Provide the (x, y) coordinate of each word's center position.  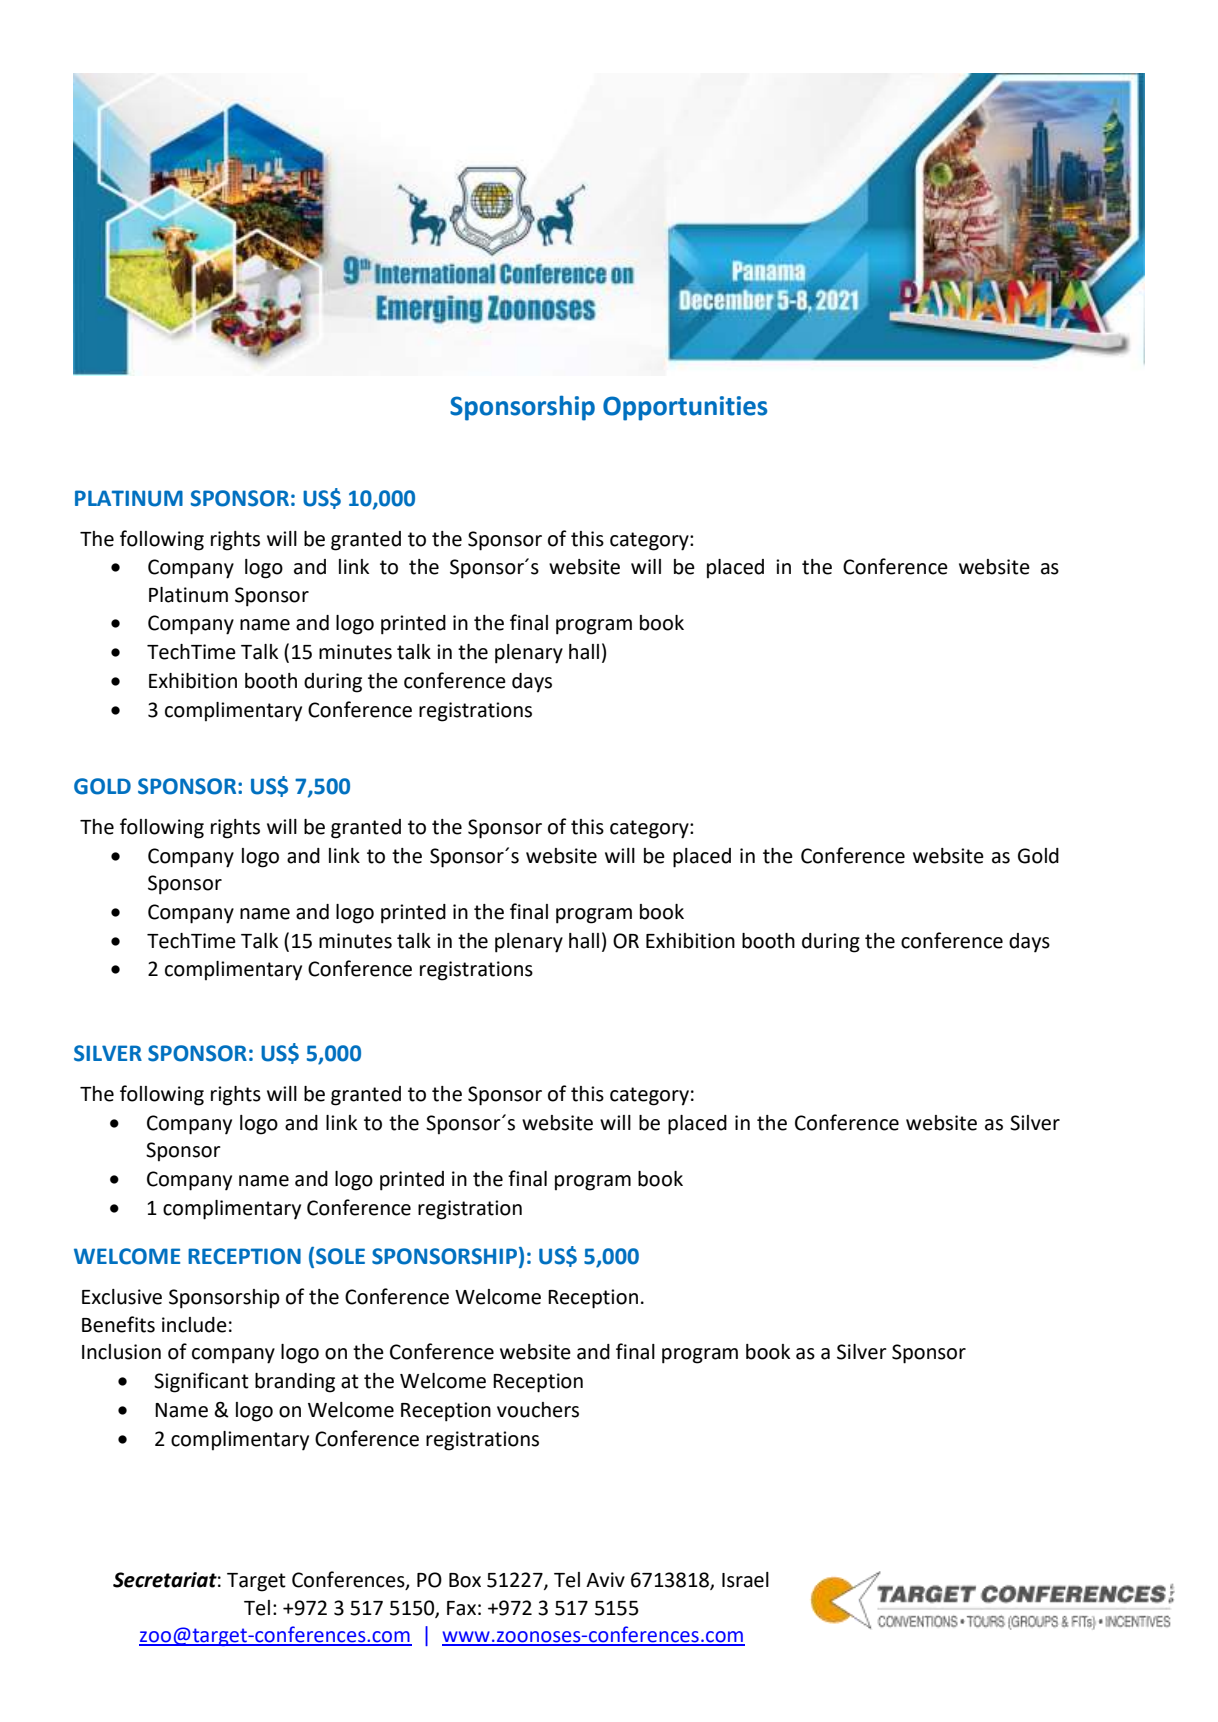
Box (465, 1580)
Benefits (118, 1324)
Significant (201, 1382)
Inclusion (121, 1352)
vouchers (538, 1410)
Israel (745, 1580)
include (194, 1325)
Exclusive (122, 1297)
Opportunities (685, 408)
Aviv (605, 1579)
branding (295, 1383)
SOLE (340, 1256)
